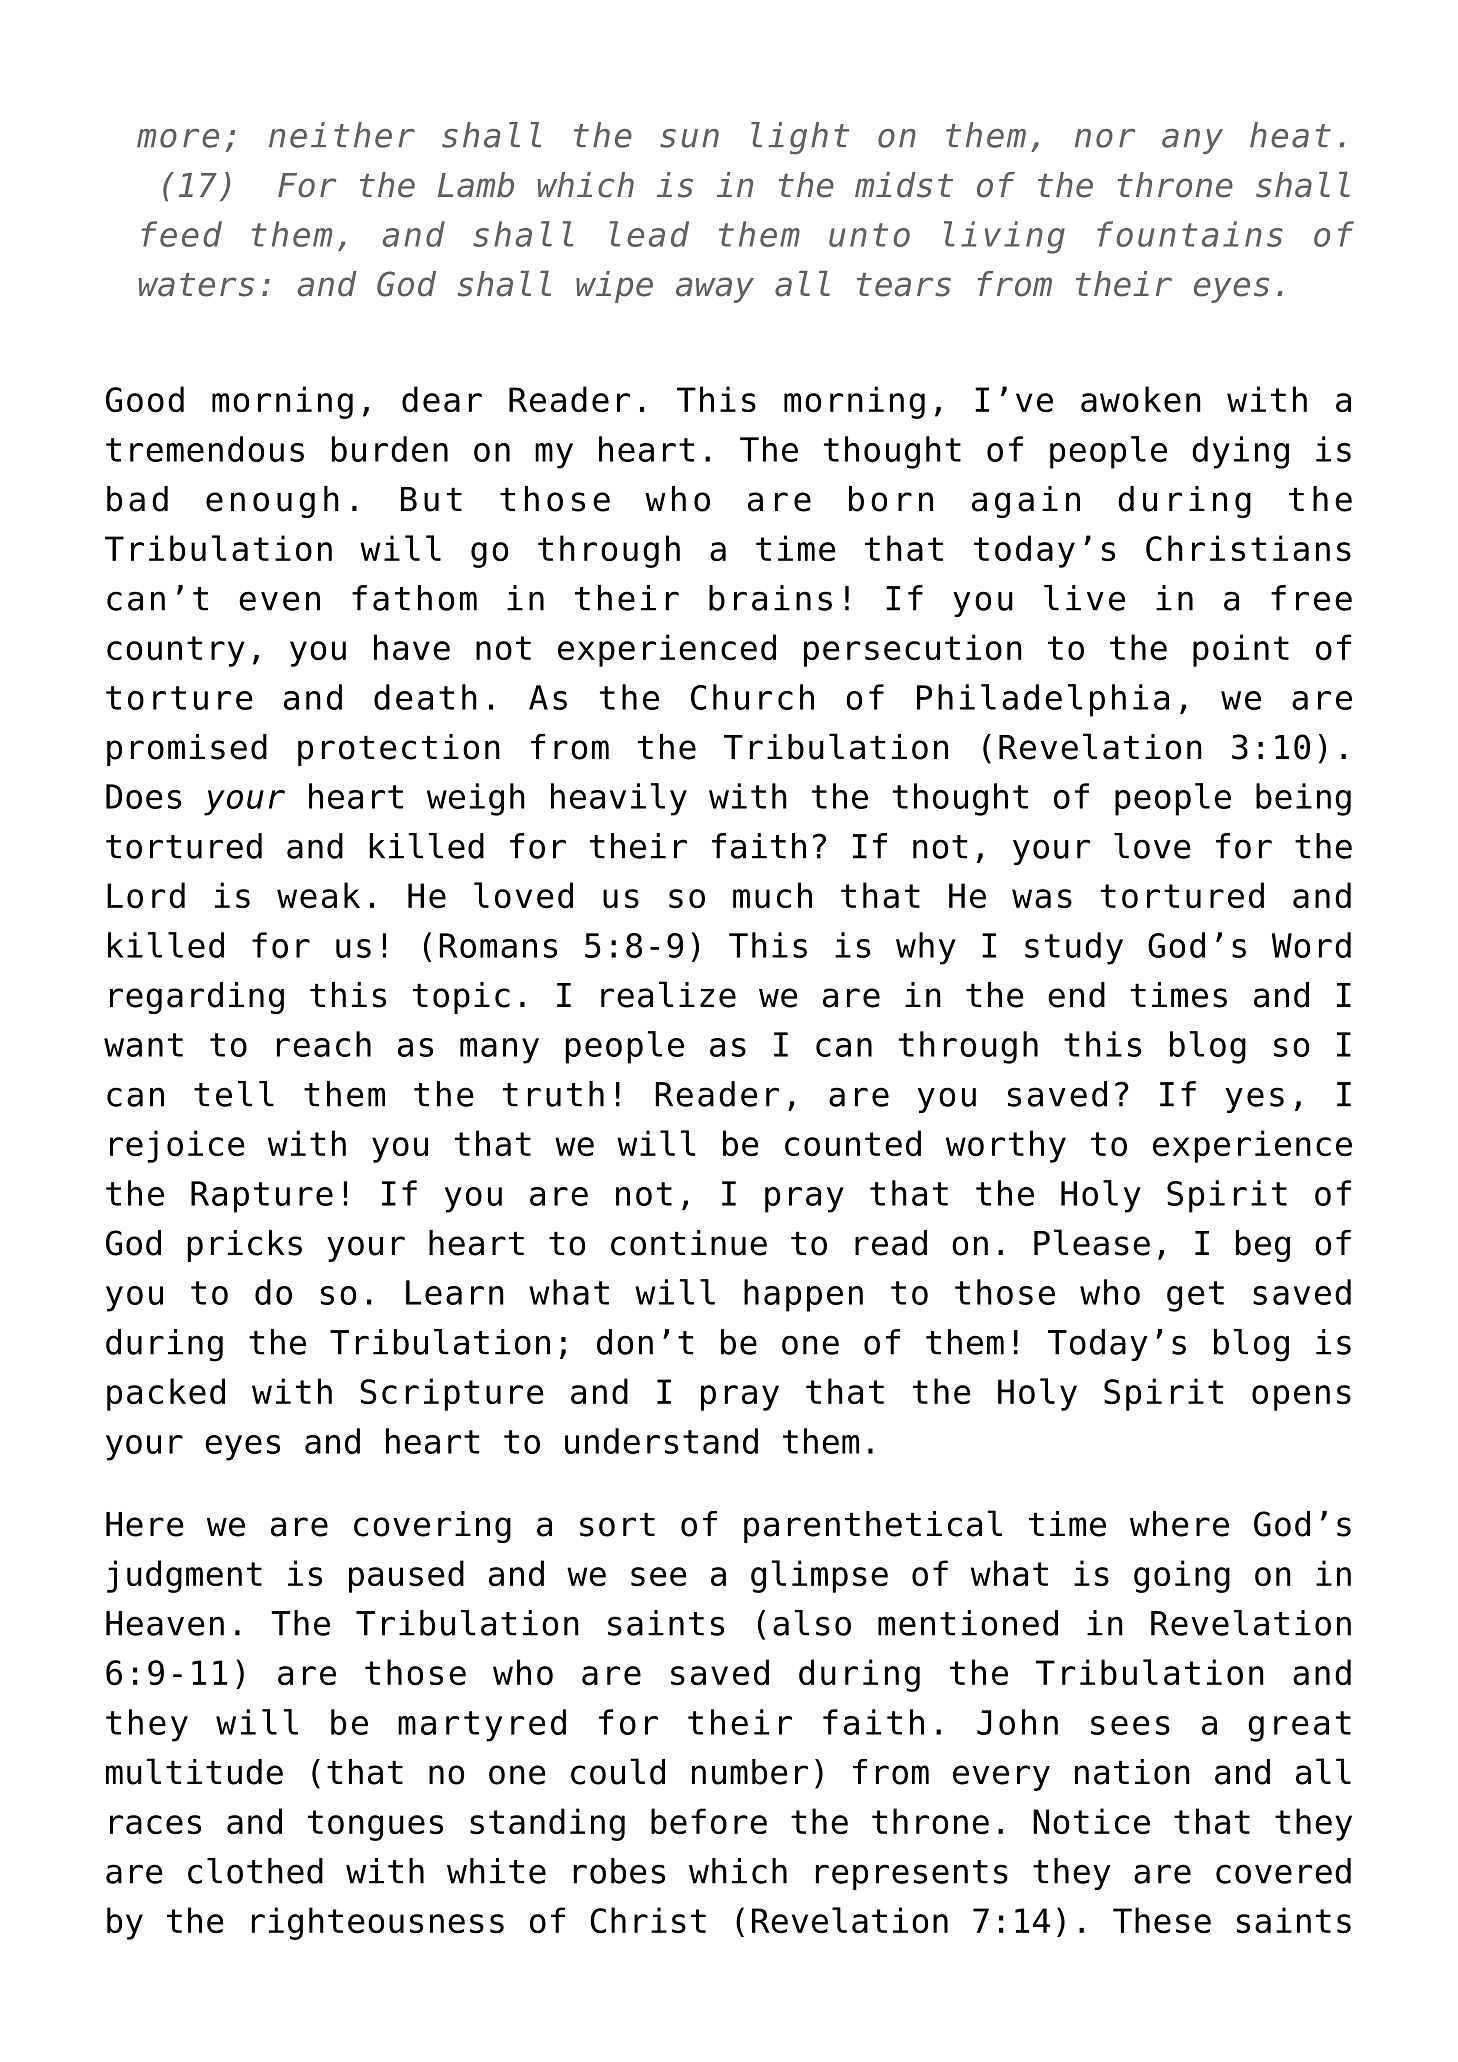  I want to click on Church, so click(752, 697).
